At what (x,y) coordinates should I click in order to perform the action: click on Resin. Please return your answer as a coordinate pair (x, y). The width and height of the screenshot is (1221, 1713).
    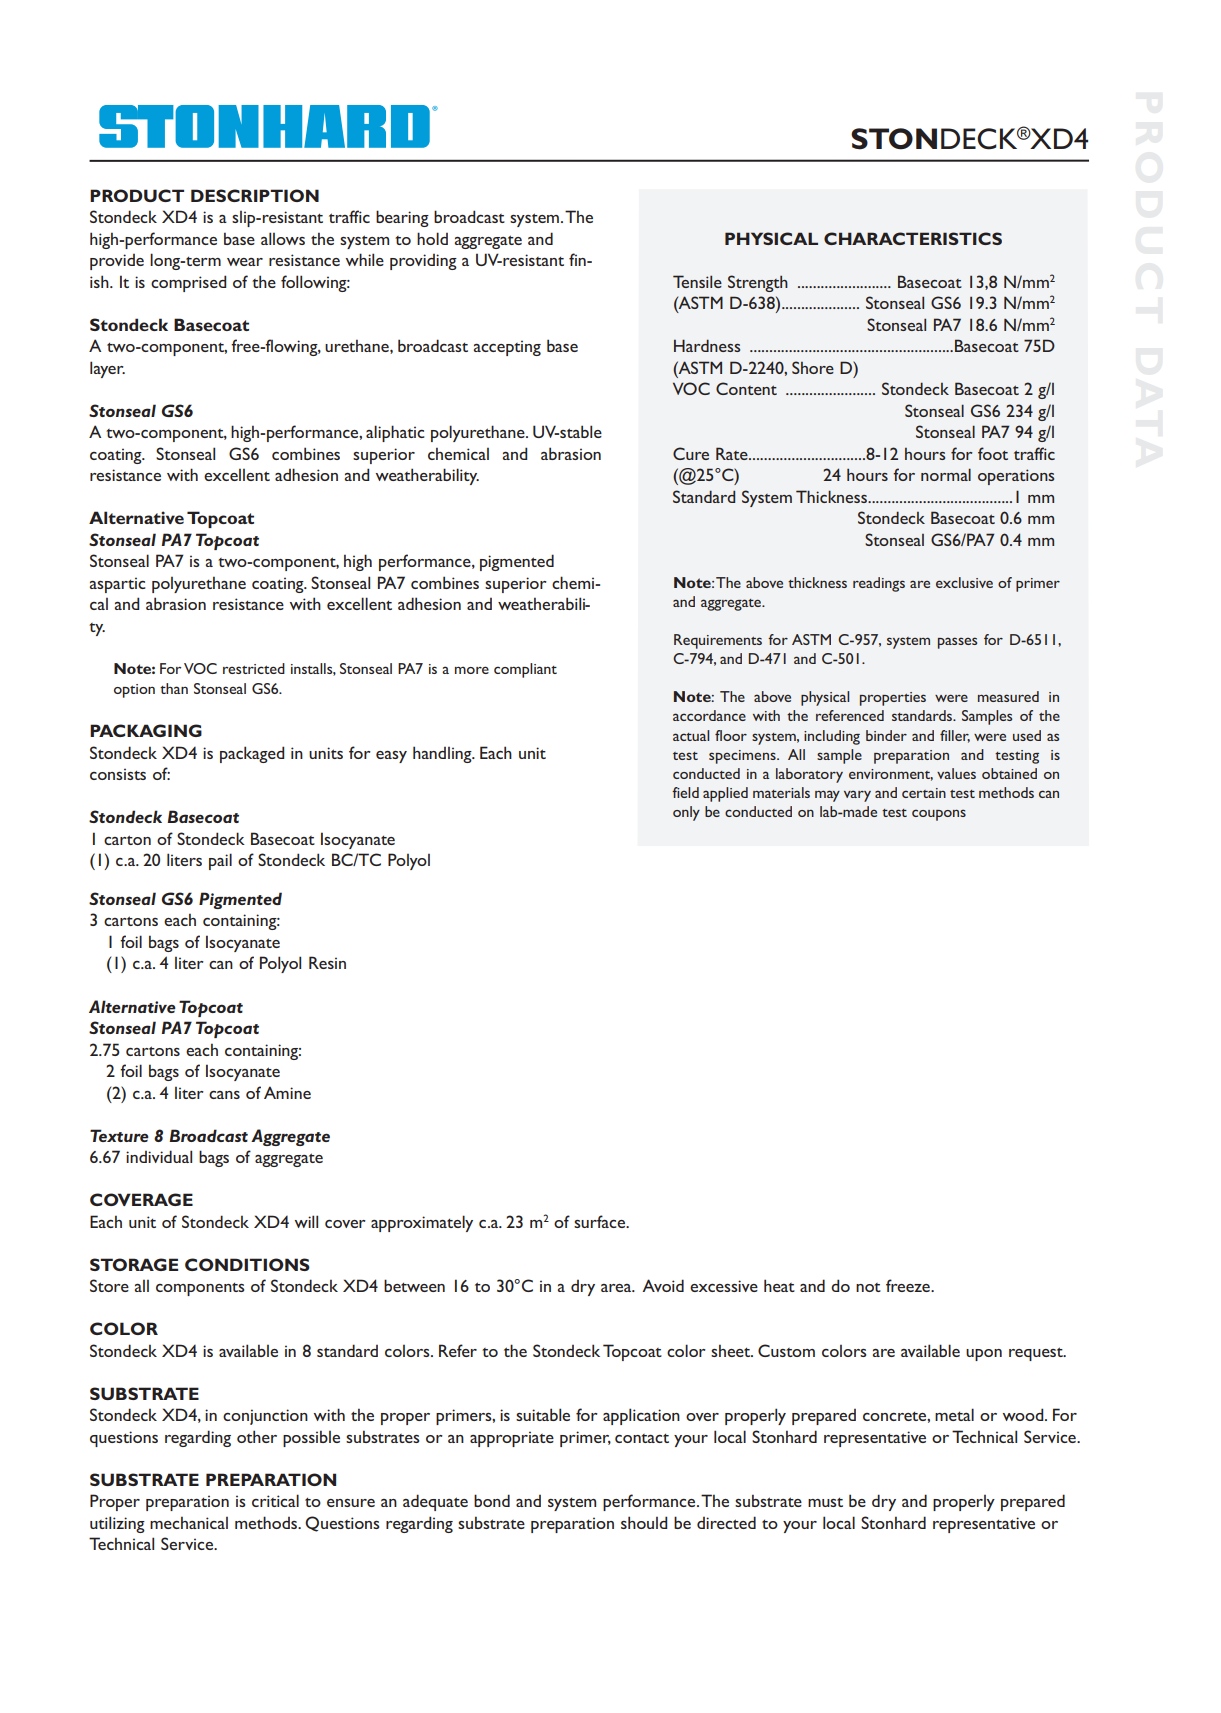
    Looking at the image, I should click on (327, 962).
